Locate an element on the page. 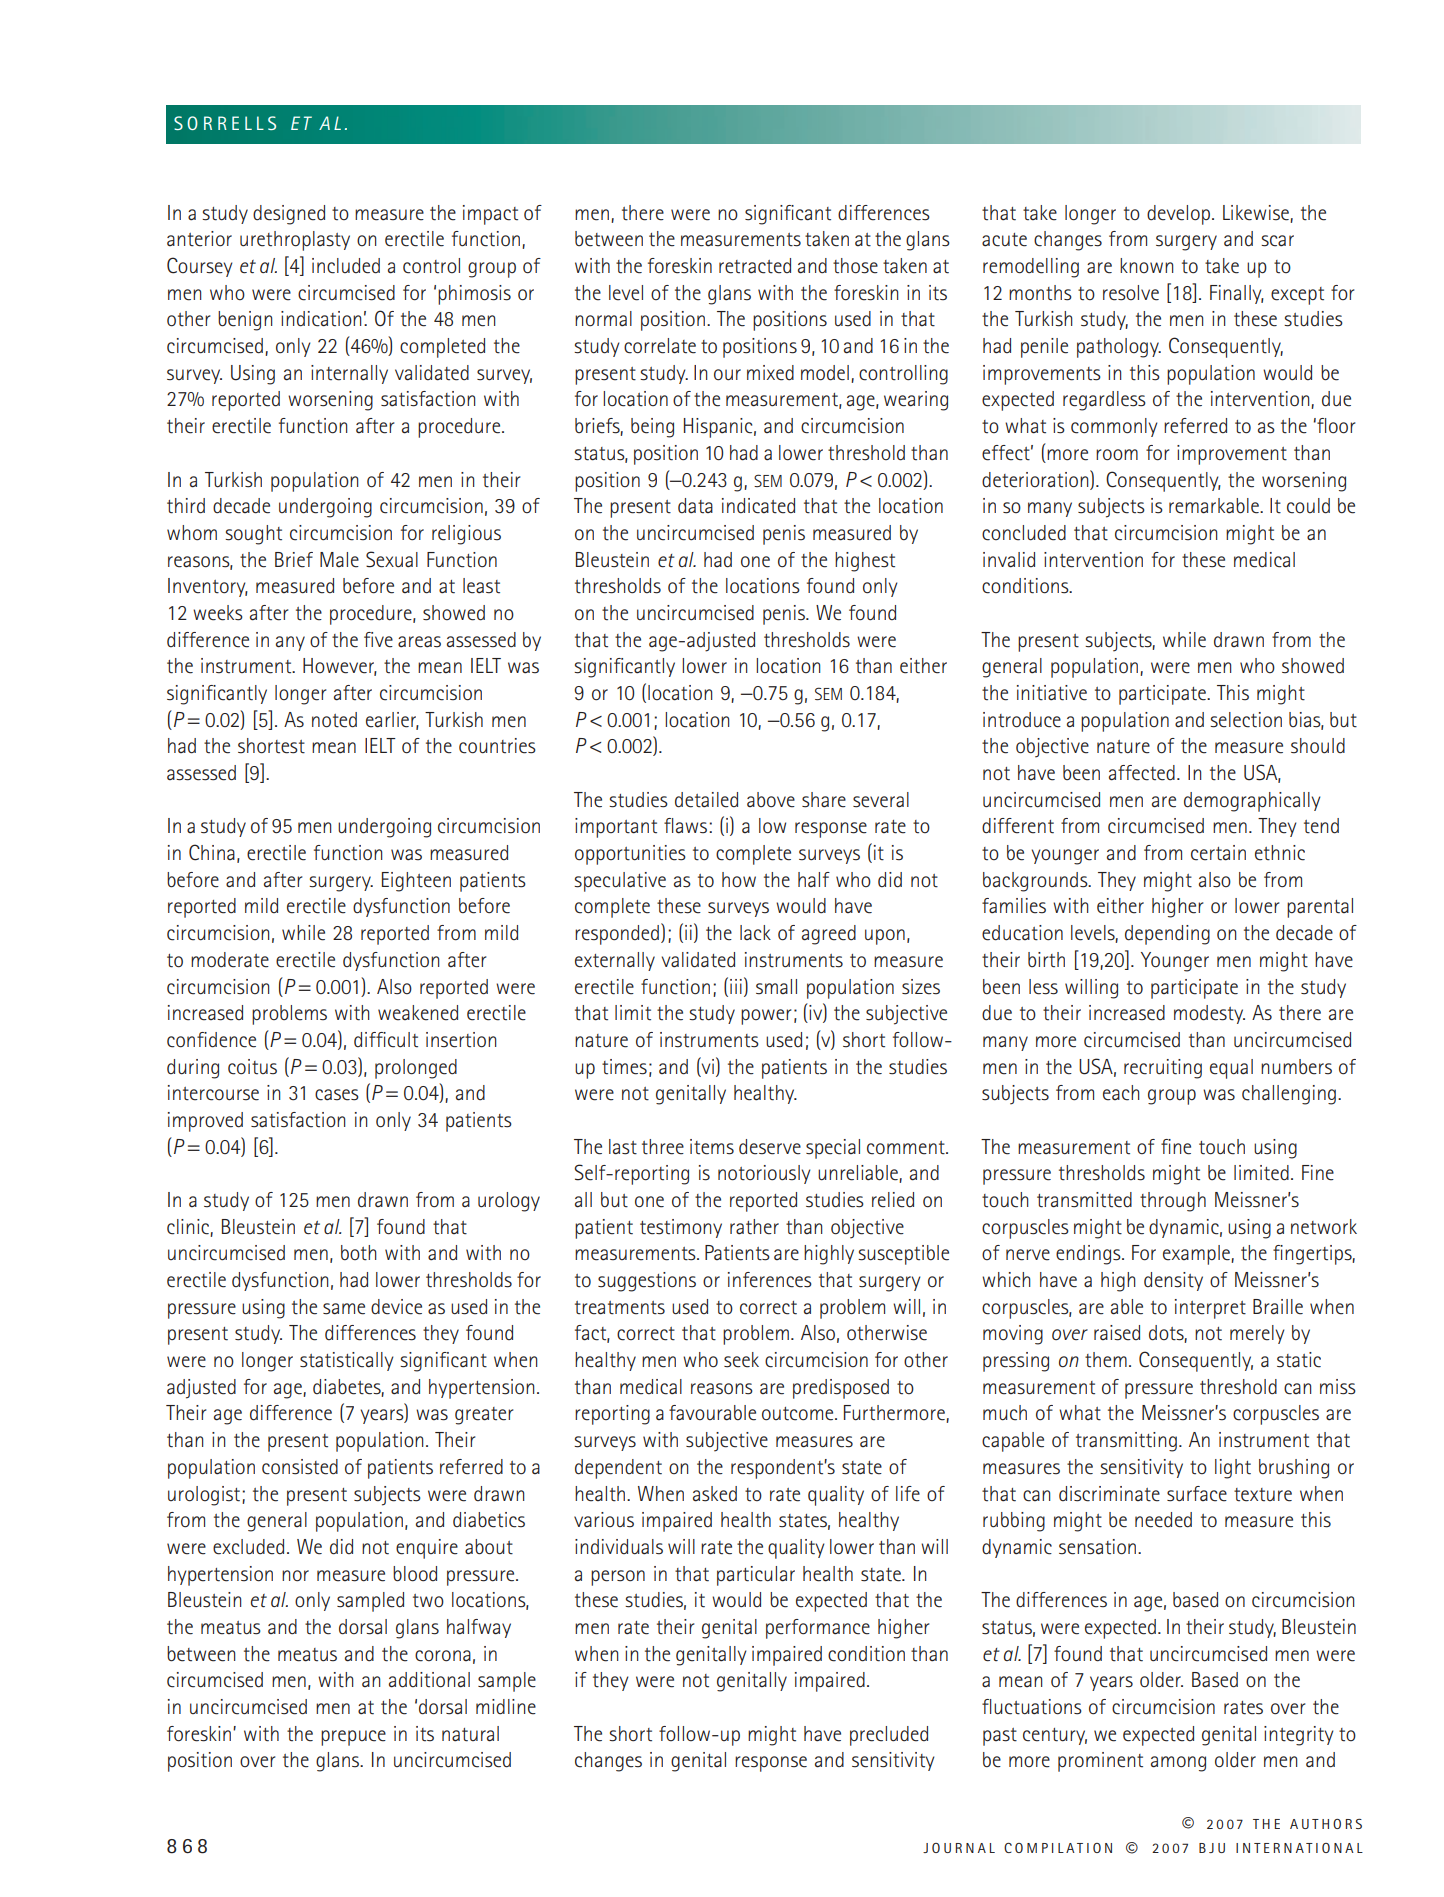 The width and height of the image is (1444, 1897). surface is located at coordinates (1197, 1494).
